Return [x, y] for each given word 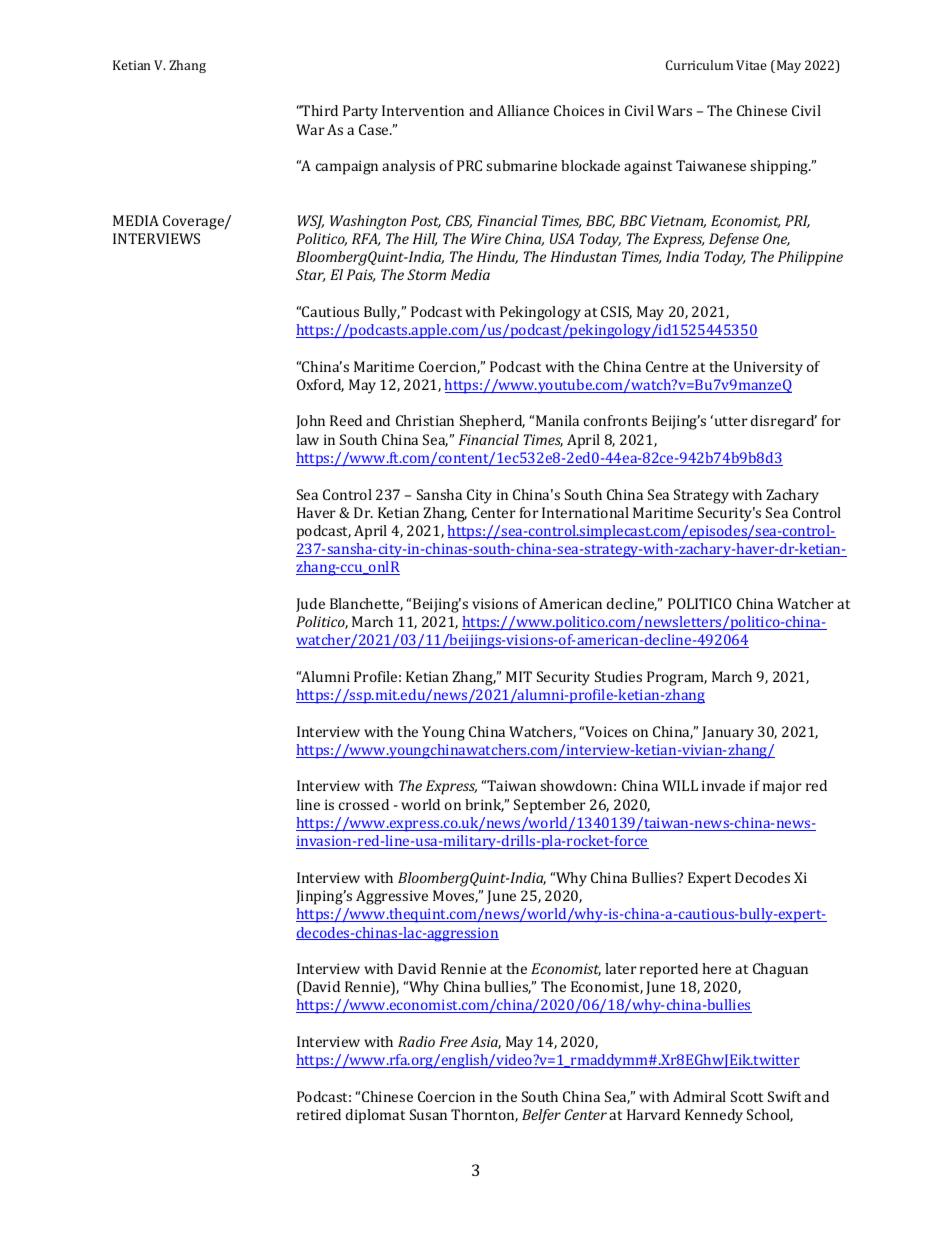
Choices [579, 110]
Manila [557, 420]
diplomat [375, 1116]
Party [360, 112]
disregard [784, 422]
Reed [346, 420]
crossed [364, 804]
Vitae [751, 65]
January [728, 733]
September [550, 806]
